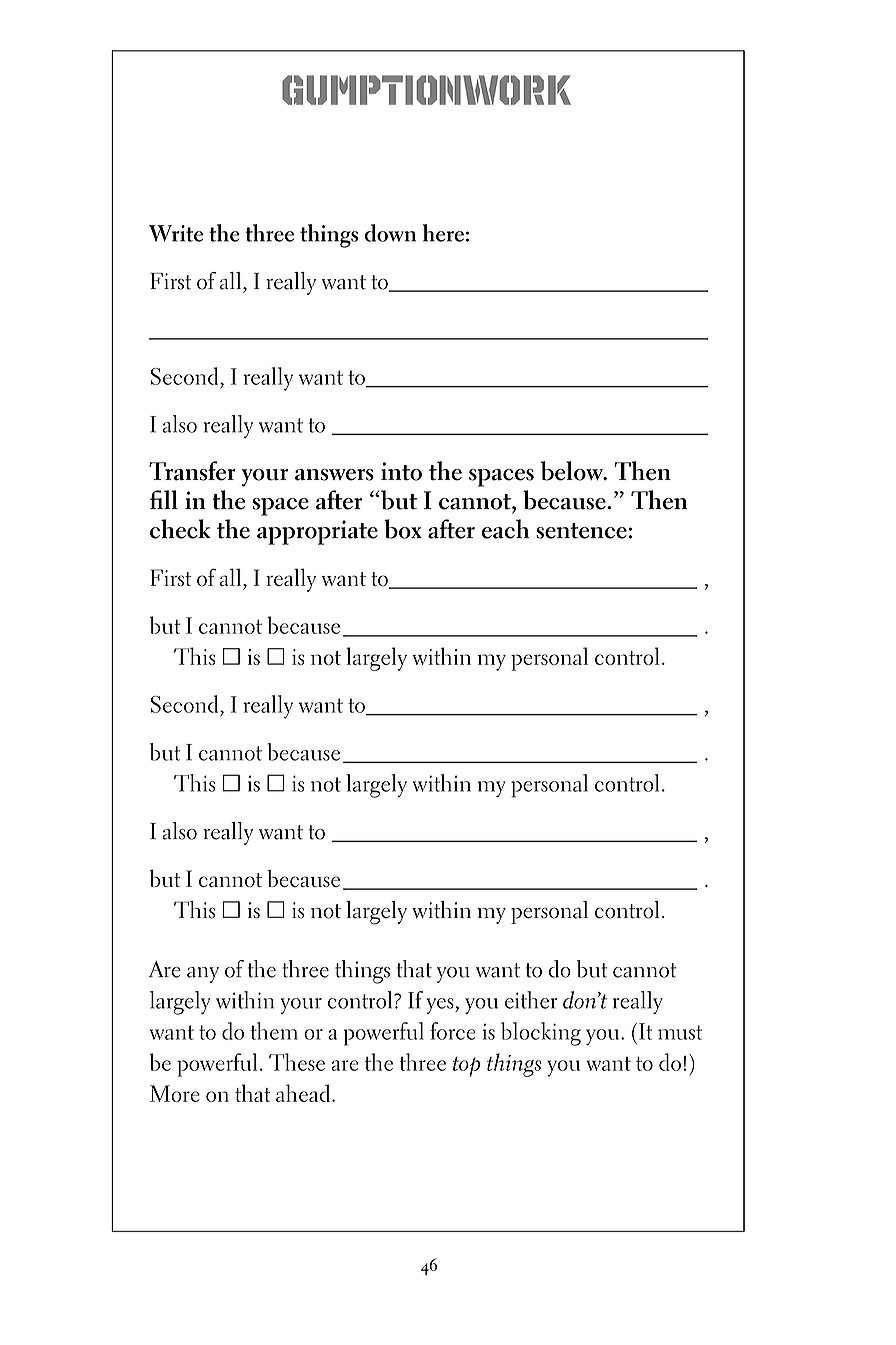 The image size is (896, 1345). Describe the element at coordinates (180, 529) in the screenshot. I see `check` at that location.
